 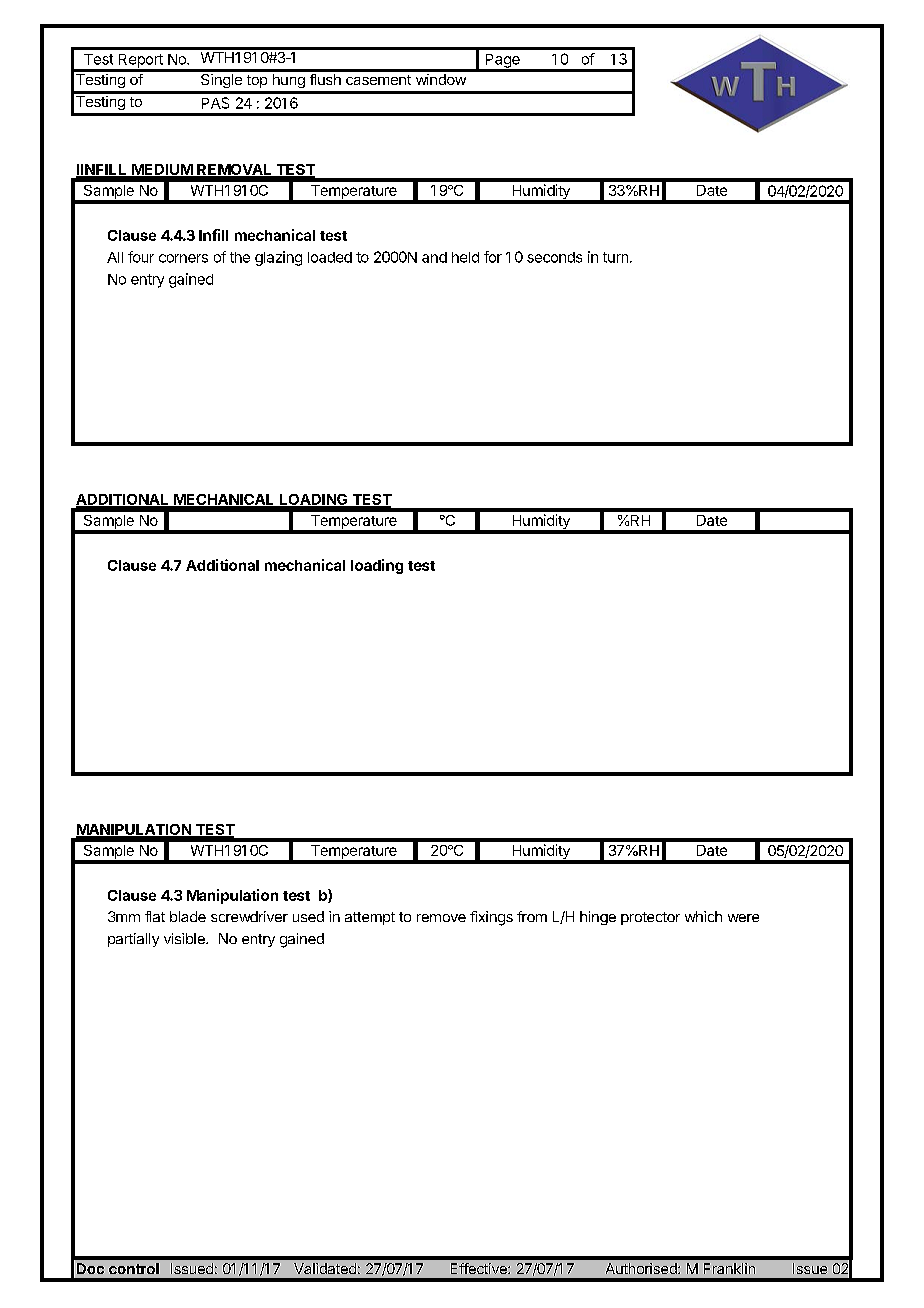 What do you see at coordinates (615, 257) in the screenshot?
I see `turn` at bounding box center [615, 257].
